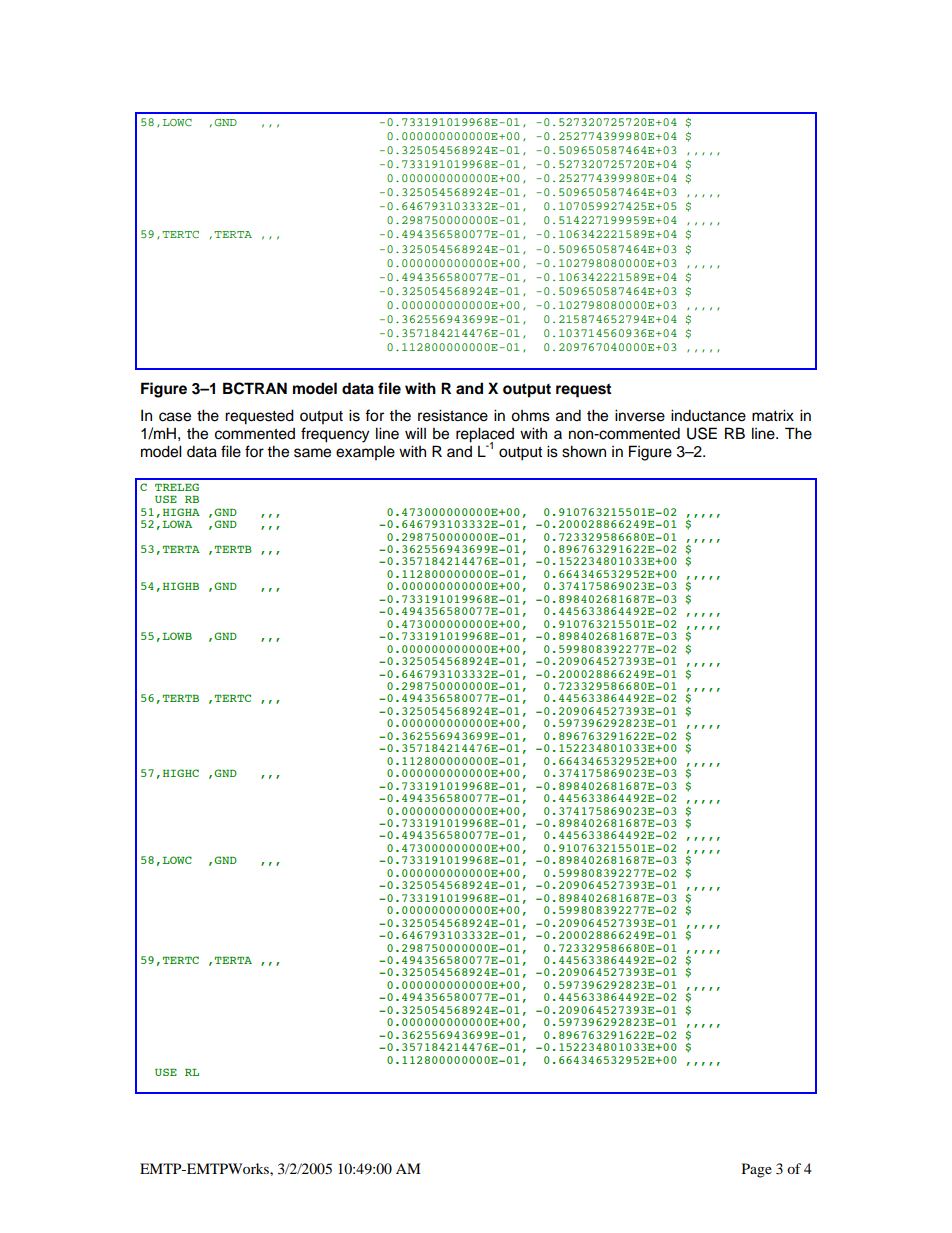 The image size is (952, 1233). I want to click on same, so click(312, 453).
